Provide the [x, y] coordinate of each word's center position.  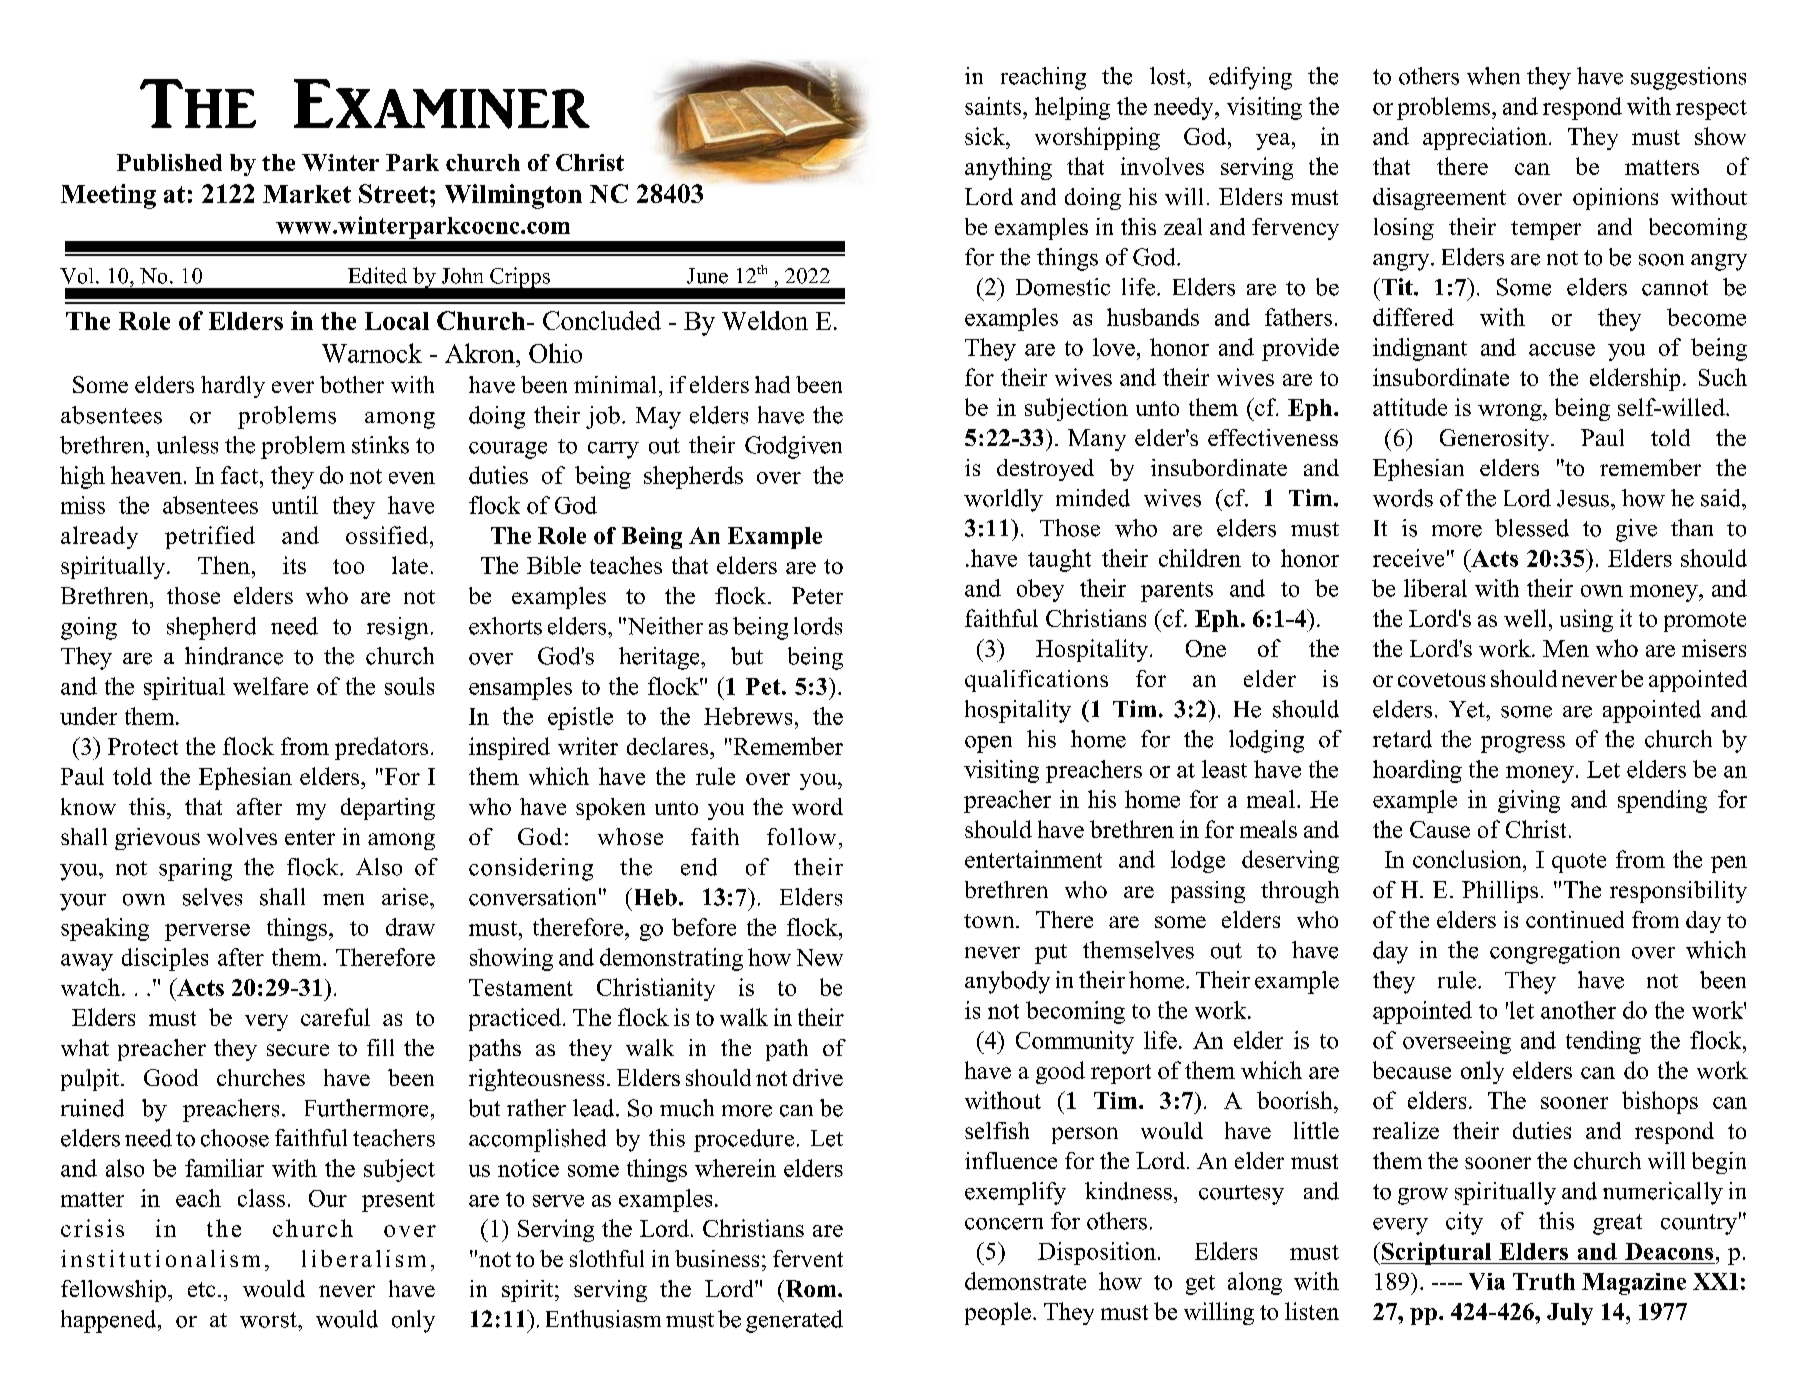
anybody [1007, 982]
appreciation [1485, 138]
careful [335, 1017]
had [772, 384]
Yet [1468, 709]
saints [994, 106]
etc [201, 1289]
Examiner [442, 104]
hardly [233, 387]
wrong [1511, 412]
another [1578, 1010]
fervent [808, 1258]
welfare [270, 686]
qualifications [1036, 681]
